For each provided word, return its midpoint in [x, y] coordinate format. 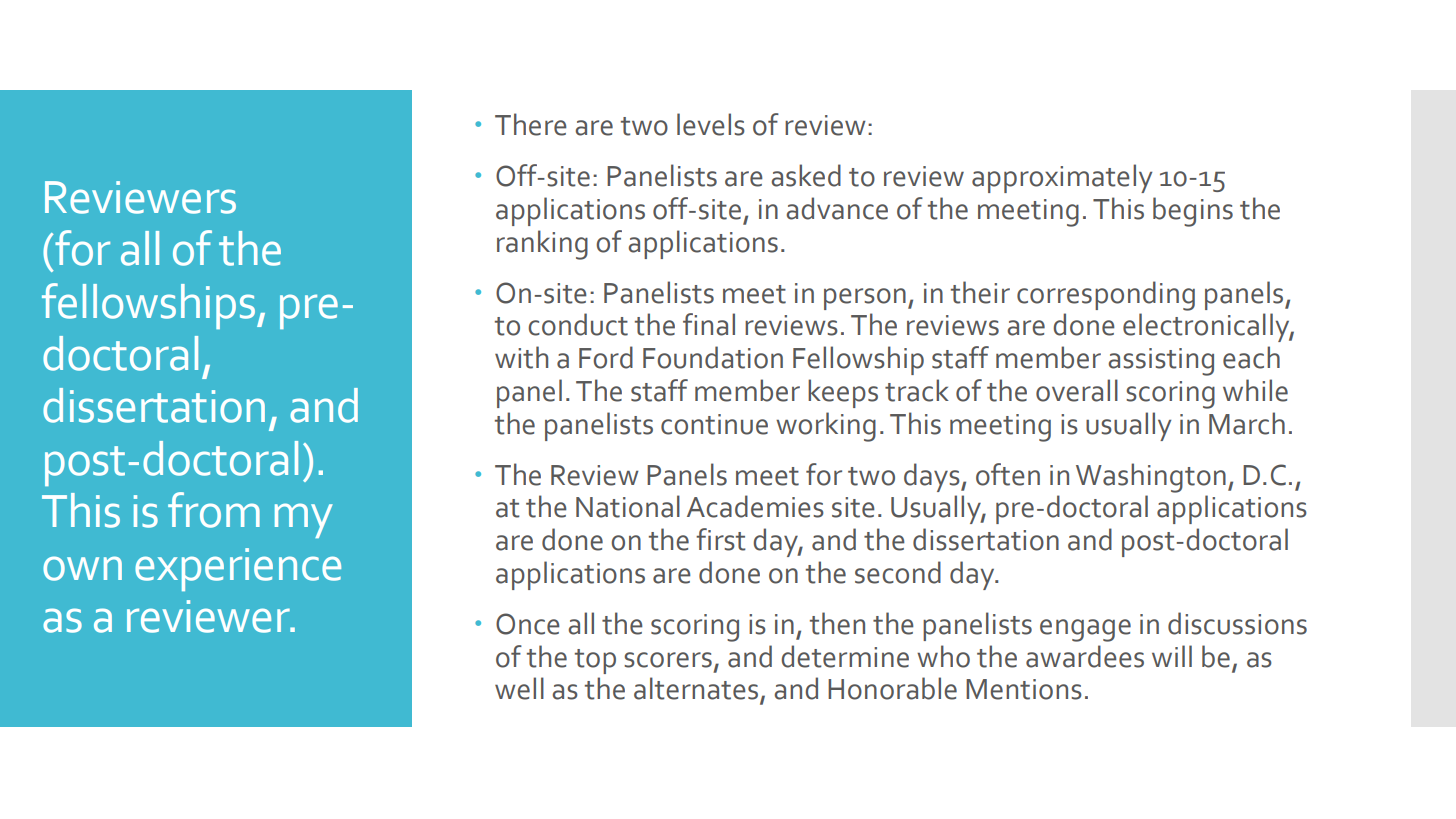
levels [711, 124]
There [531, 124]
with [521, 357]
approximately [1062, 178]
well [519, 688]
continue [714, 424]
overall [1077, 390]
